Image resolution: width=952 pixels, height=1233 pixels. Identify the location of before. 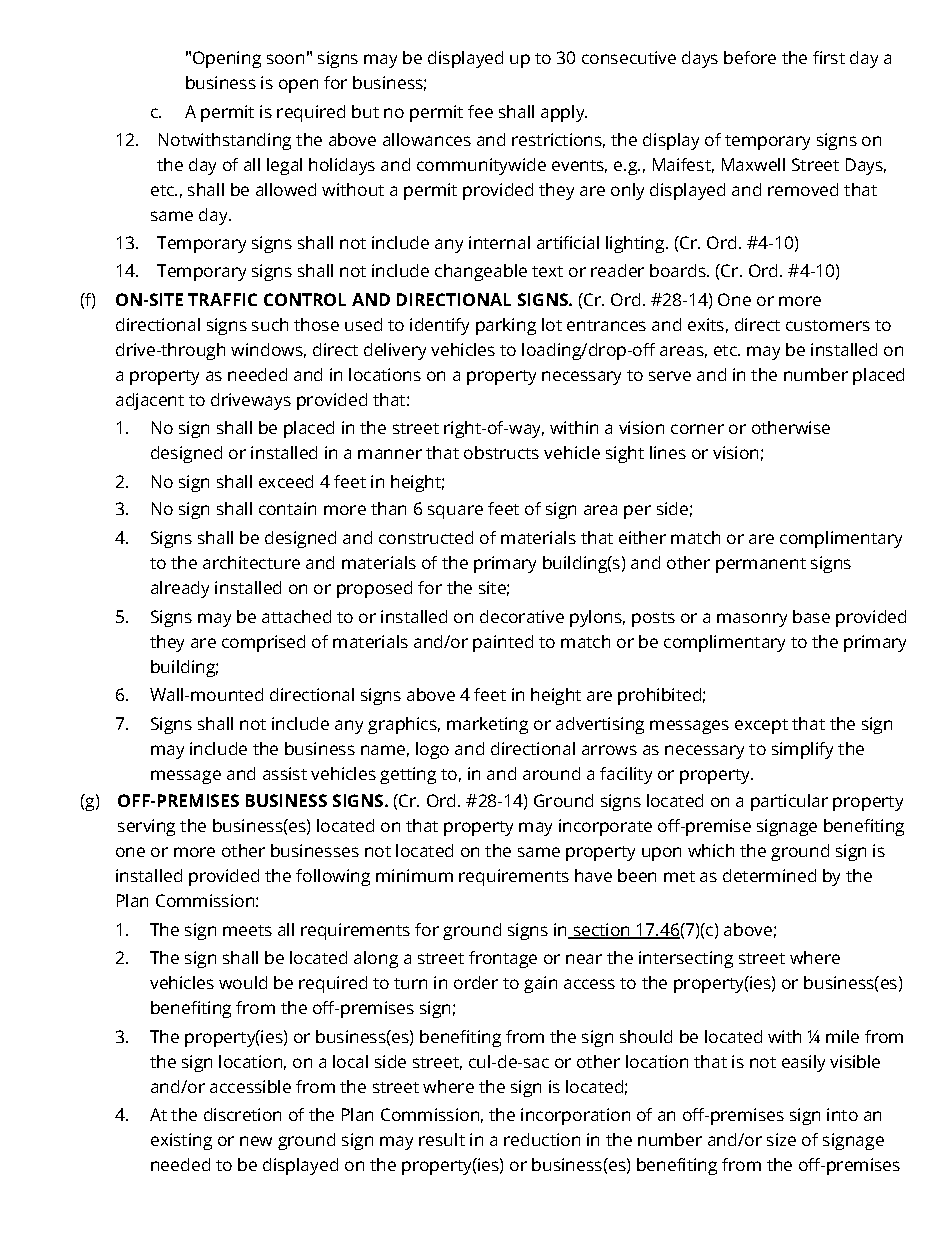
(750, 57).
